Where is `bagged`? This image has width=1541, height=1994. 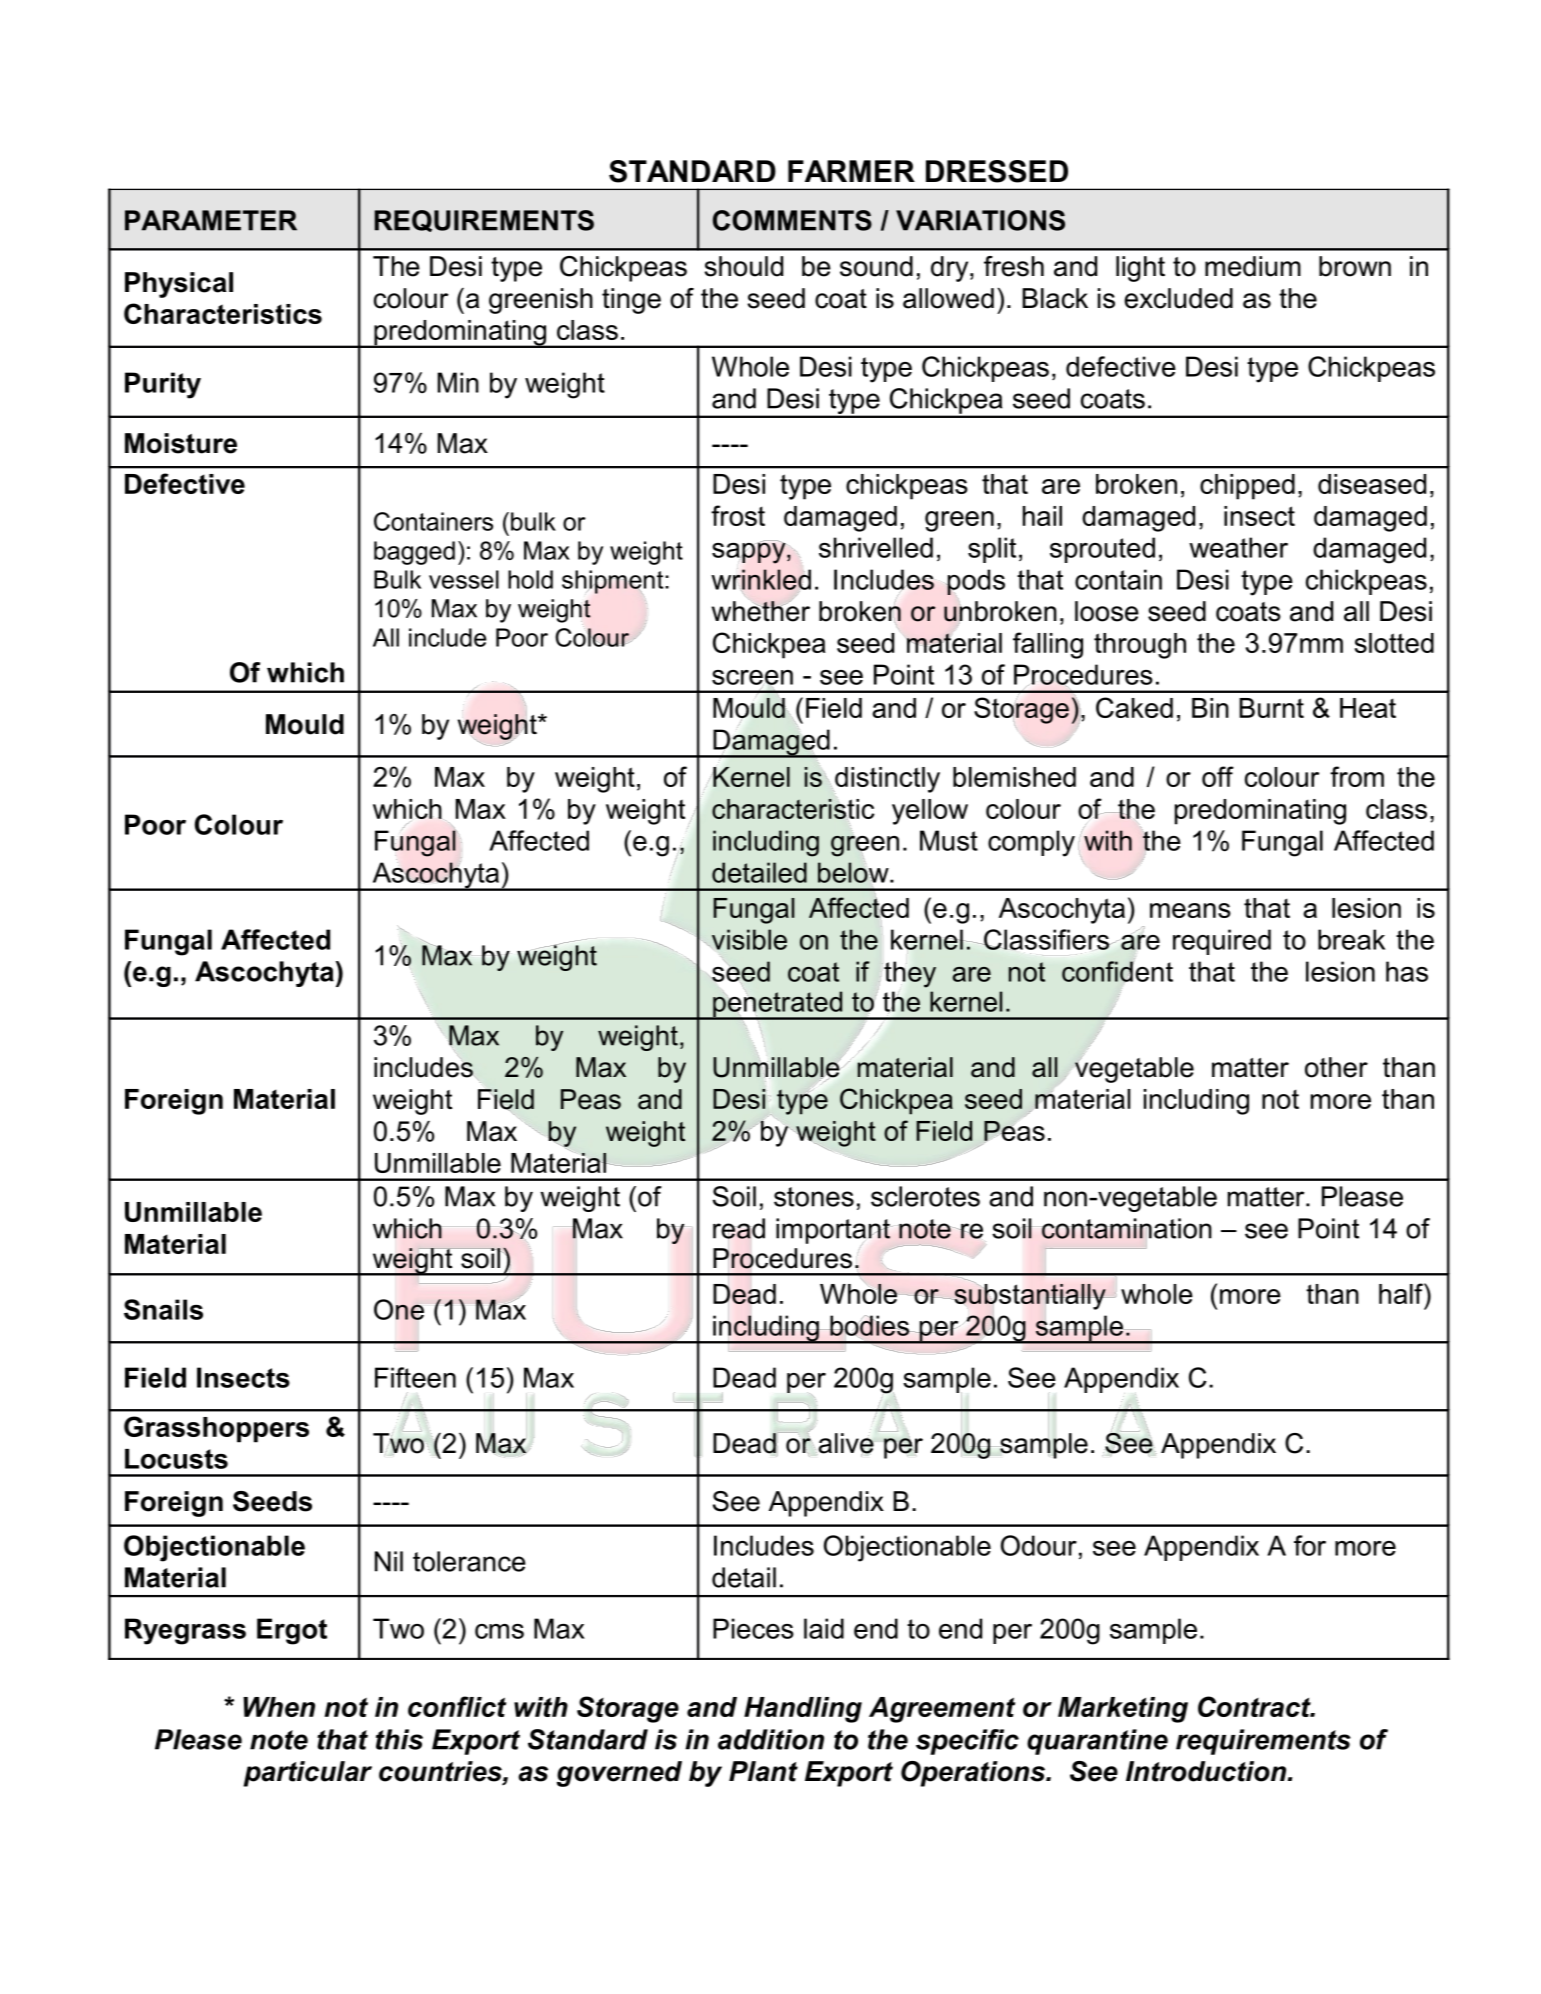
bagged is located at coordinates (414, 553).
